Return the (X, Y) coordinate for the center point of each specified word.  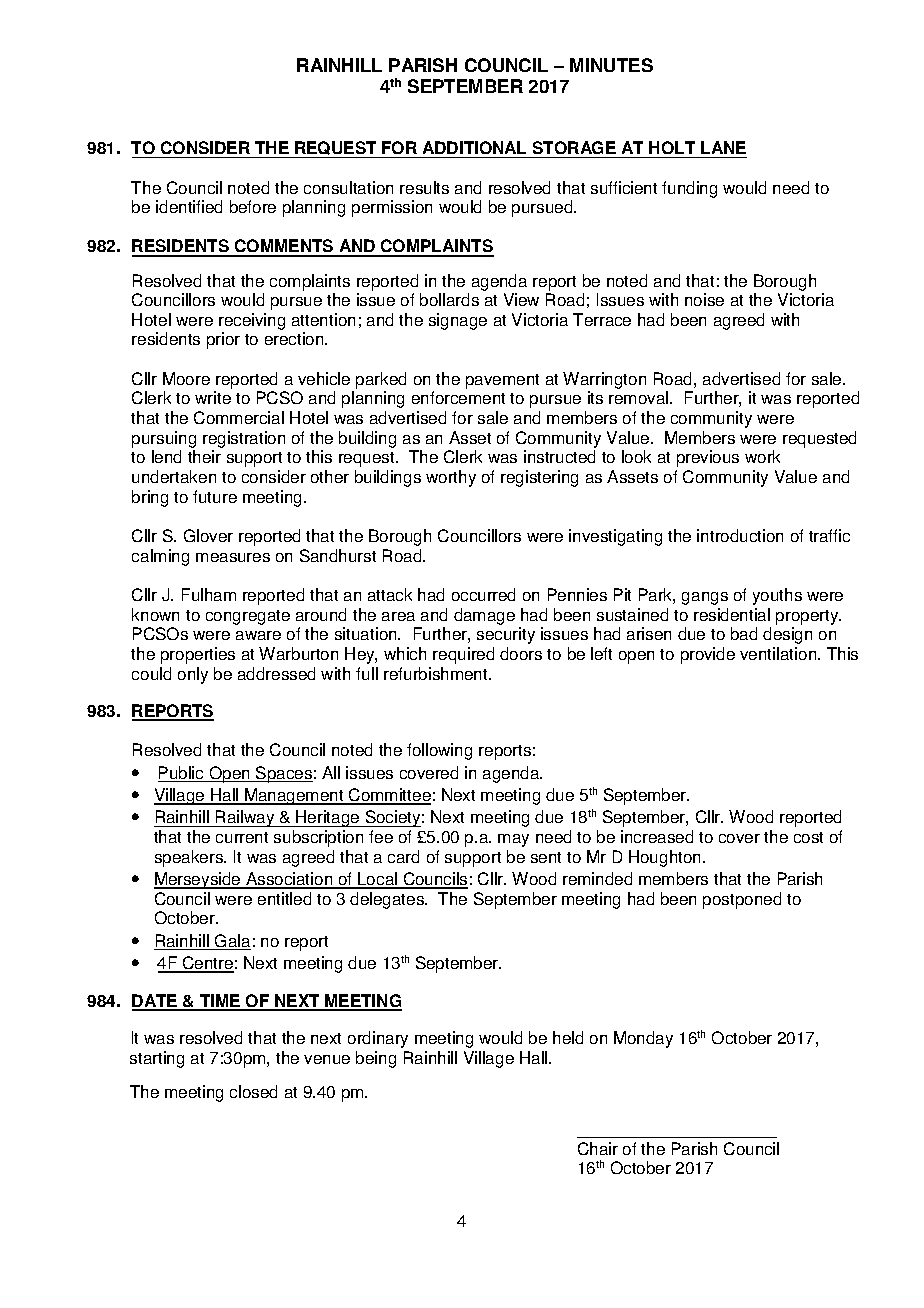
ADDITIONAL (475, 149)
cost (808, 837)
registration (244, 439)
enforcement (458, 397)
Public (182, 774)
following (439, 751)
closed (253, 1091)
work (762, 456)
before (253, 206)
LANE (723, 147)
